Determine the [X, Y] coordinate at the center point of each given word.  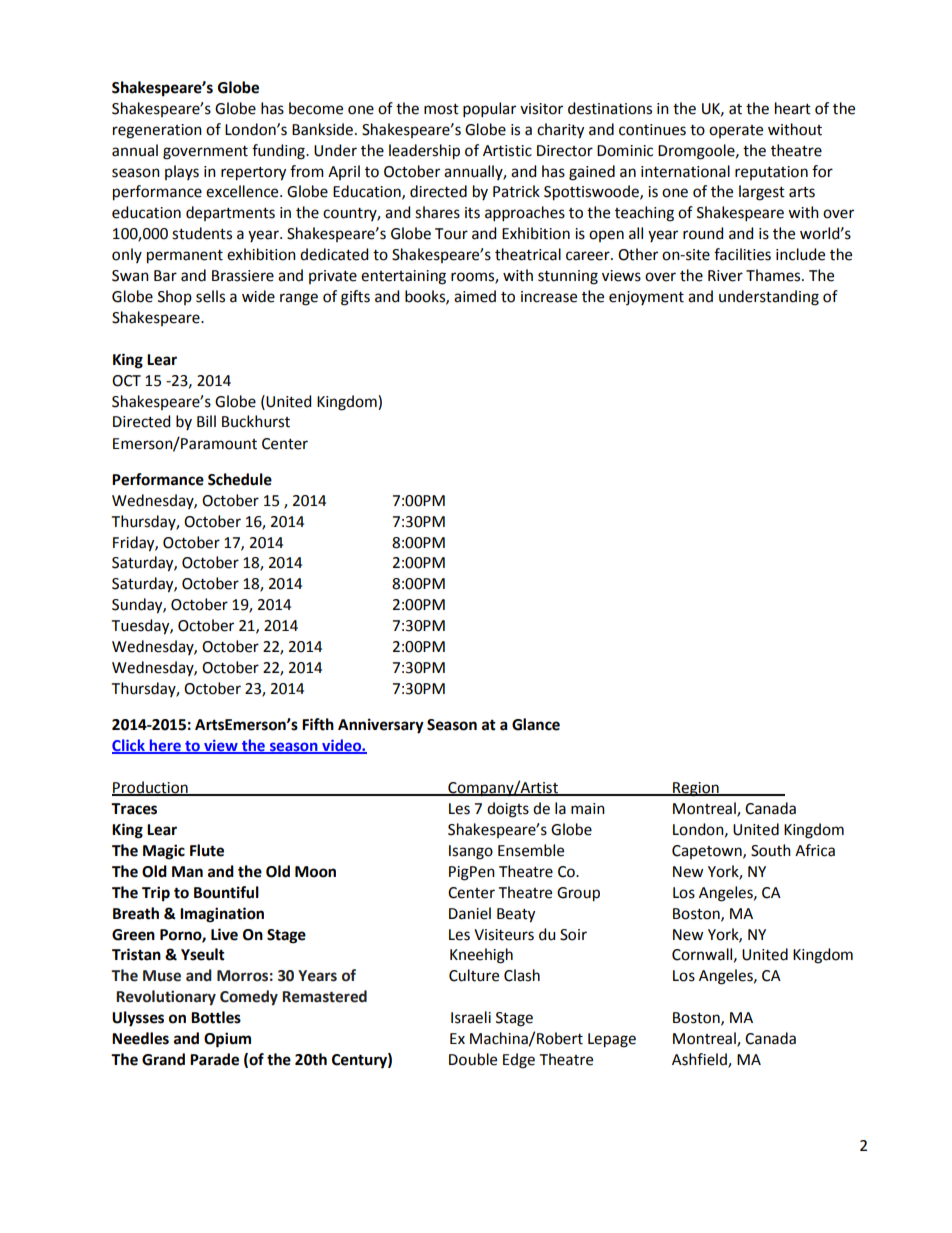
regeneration [157, 131]
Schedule [240, 479]
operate [736, 131]
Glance [536, 724]
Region [696, 789]
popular [489, 109]
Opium [227, 1040]
